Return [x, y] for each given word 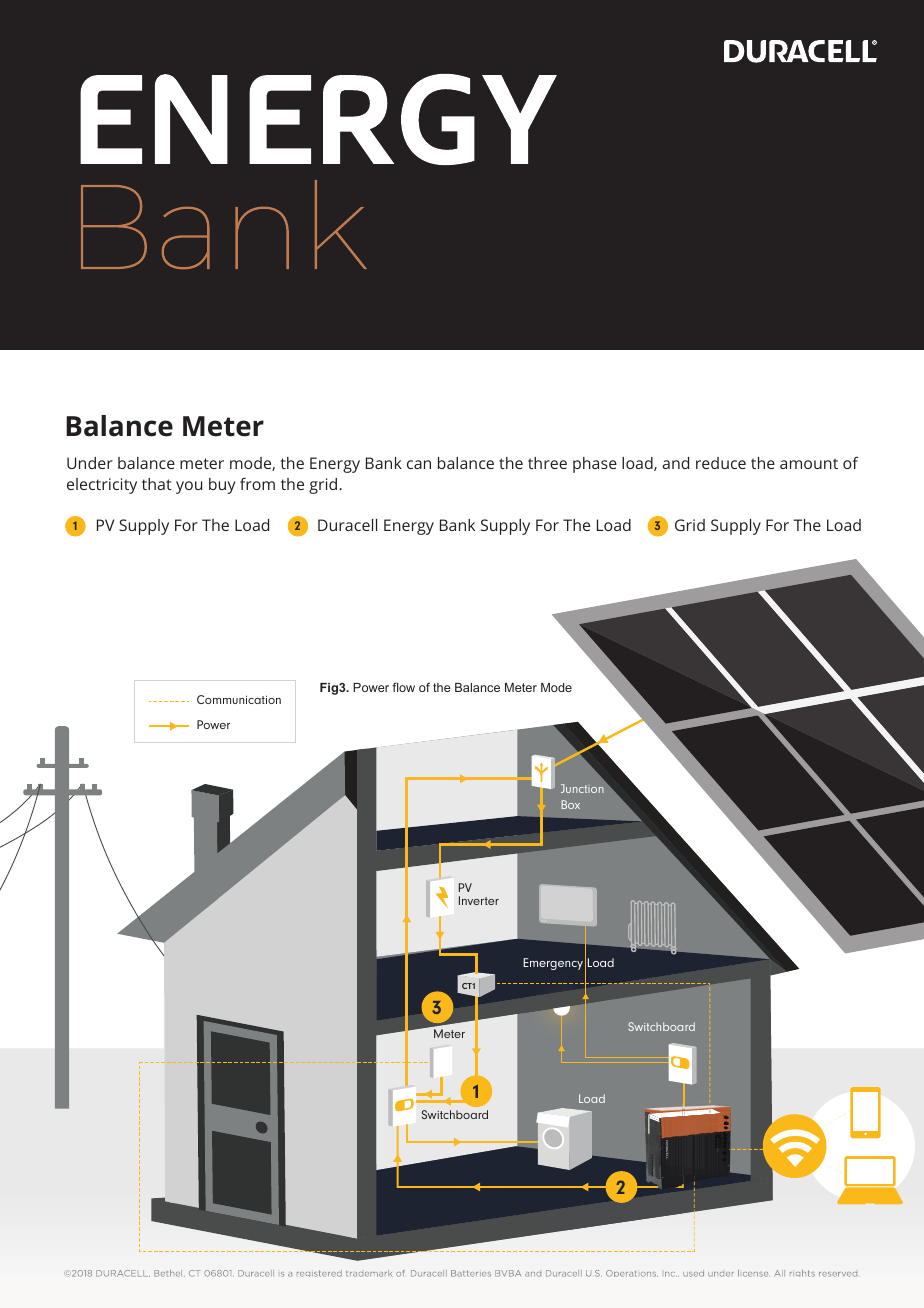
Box [570, 804]
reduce [721, 463]
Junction [582, 788]
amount [809, 463]
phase [595, 465]
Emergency [553, 964]
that [157, 484]
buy [222, 486]
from [257, 484]
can [419, 464]
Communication [239, 699]
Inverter [479, 900]
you [189, 487]
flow [403, 687]
